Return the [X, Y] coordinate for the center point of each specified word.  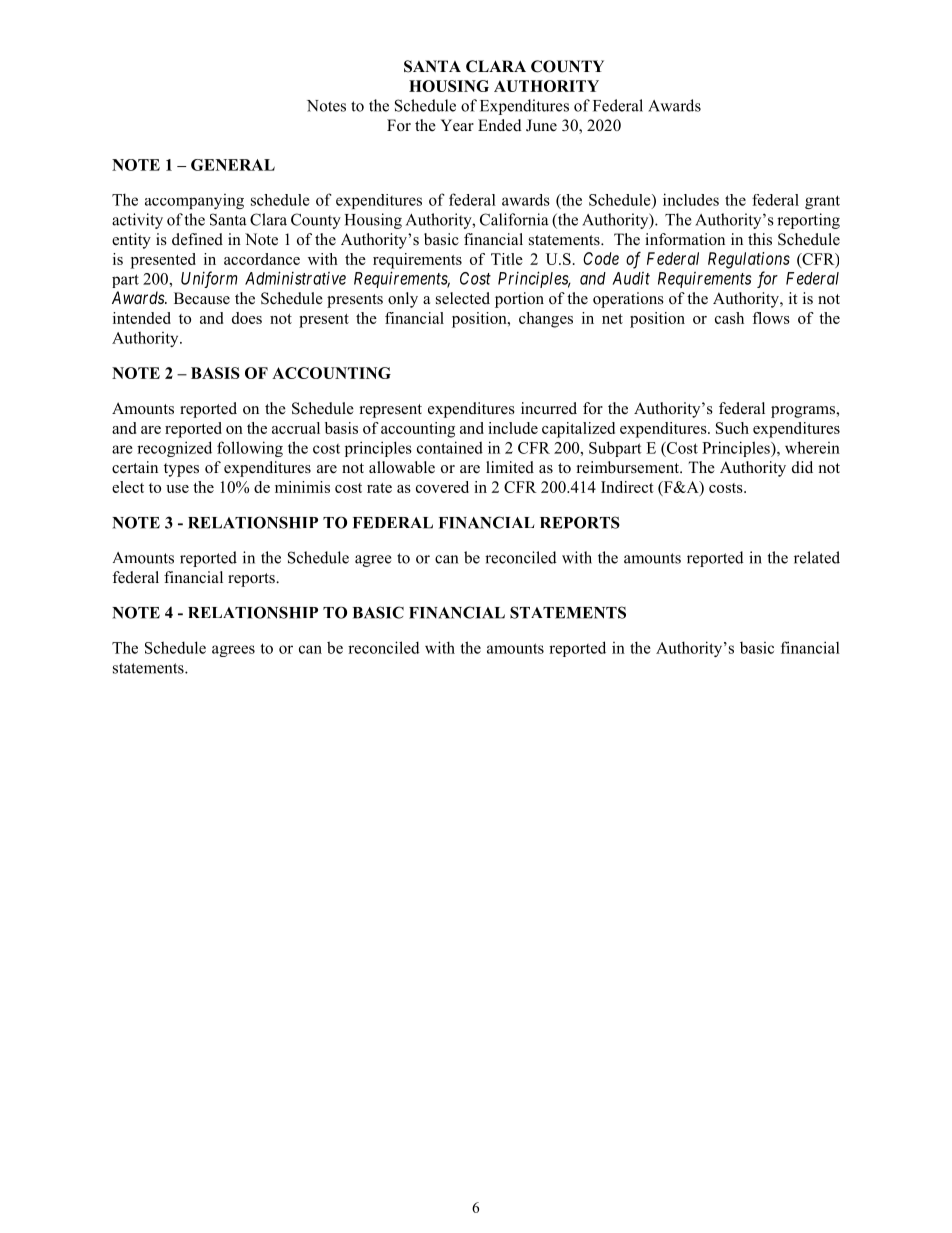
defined [197, 239]
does [247, 318]
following [250, 449]
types [181, 470]
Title [507, 259]
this [760, 239]
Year [457, 125]
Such [732, 428]
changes [546, 320]
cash [729, 318]
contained [450, 447]
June [541, 125]
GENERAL [233, 165]
